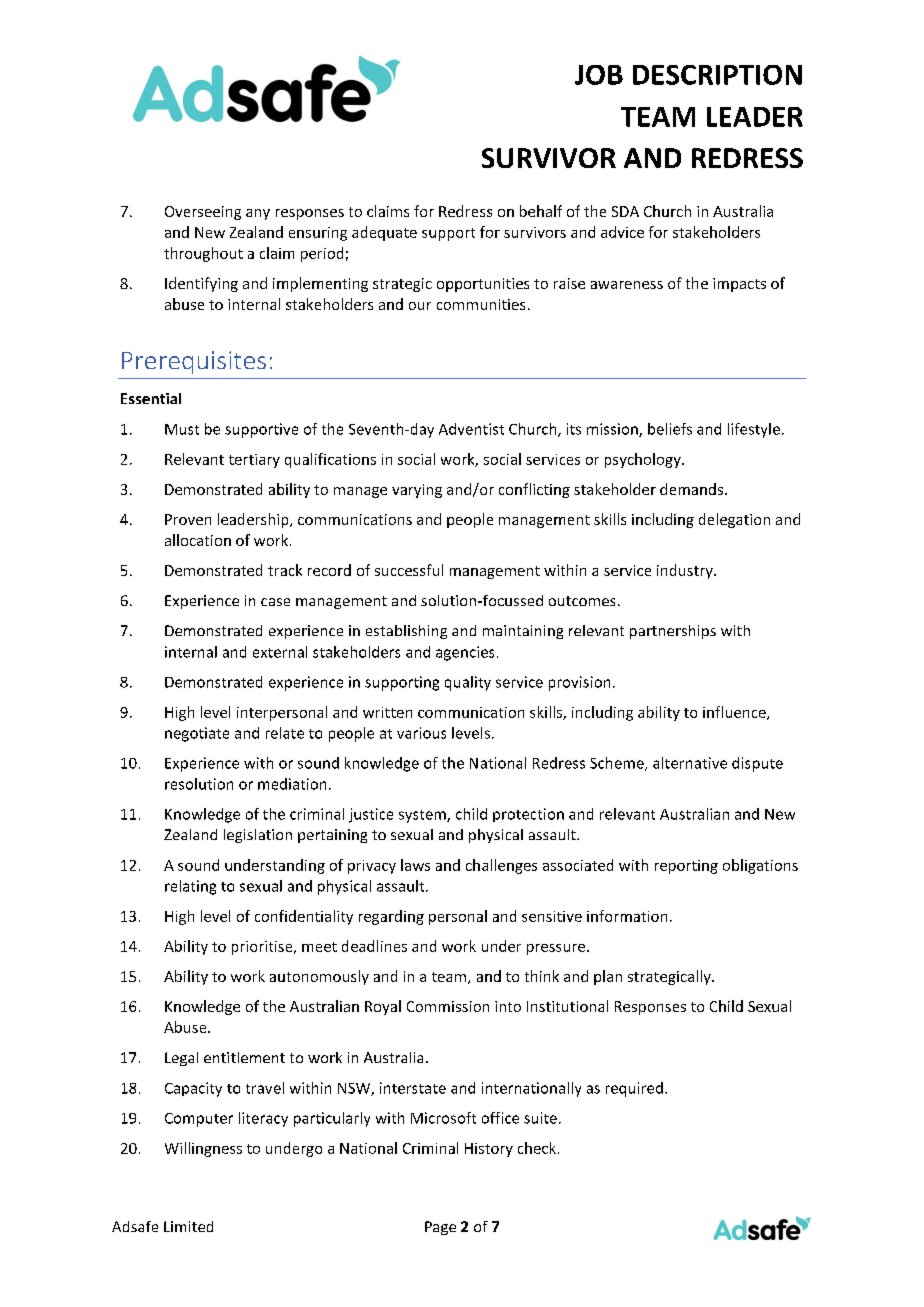 The width and height of the image is (924, 1307). I want to click on negotiate, so click(197, 734).
